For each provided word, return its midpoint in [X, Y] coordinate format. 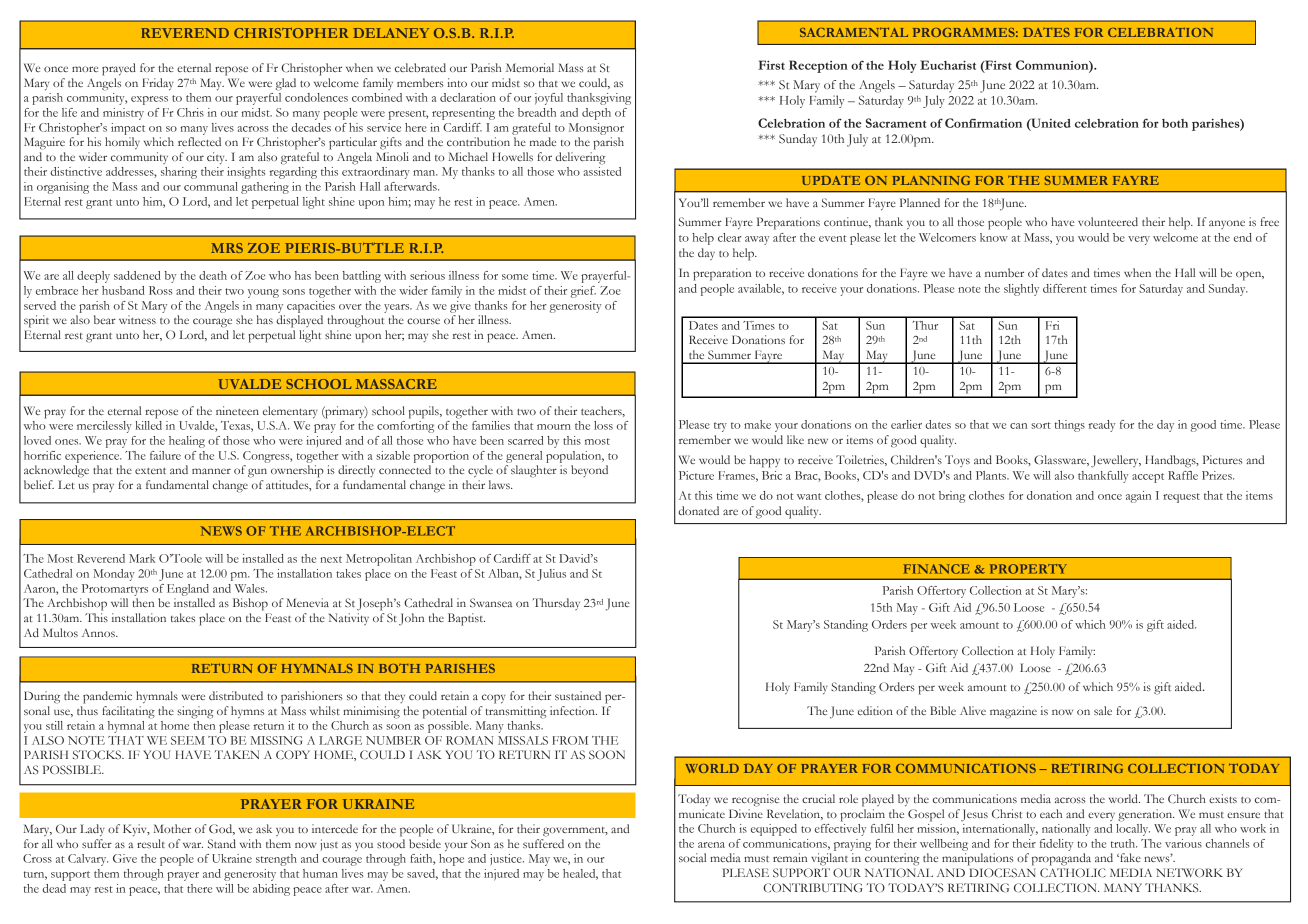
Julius [551, 575]
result [151, 843]
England [188, 590]
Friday [158, 84]
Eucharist [948, 65]
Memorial [530, 67]
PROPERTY [1028, 569]
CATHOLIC [1073, 872]
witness [137, 319]
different [1065, 288]
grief [583, 292]
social [692, 857]
